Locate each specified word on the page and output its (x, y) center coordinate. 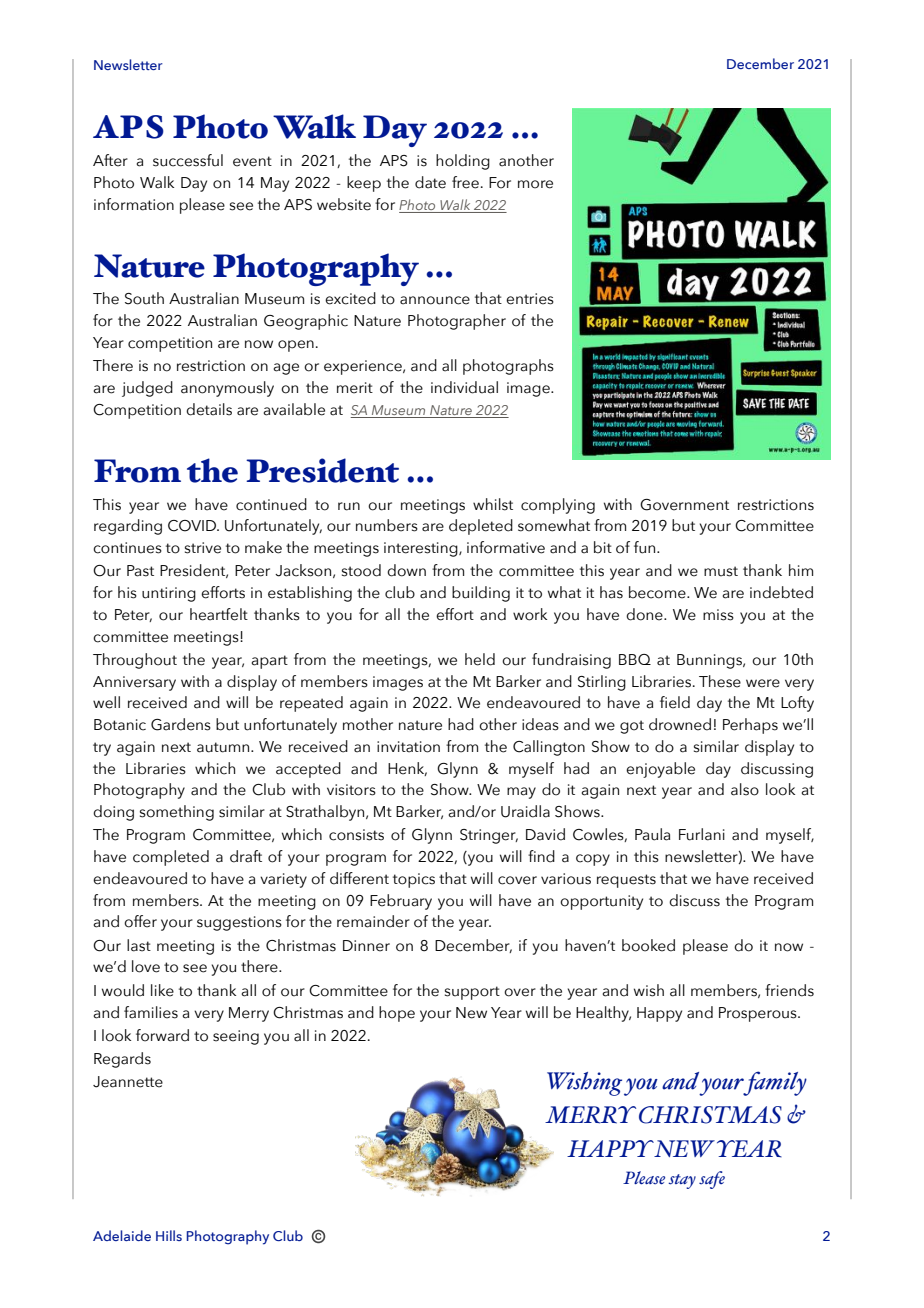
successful (188, 160)
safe (712, 1180)
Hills (169, 1235)
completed (171, 858)
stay (682, 1181)
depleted (481, 527)
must (721, 571)
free (465, 182)
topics (414, 880)
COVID (193, 526)
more (535, 184)
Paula (652, 834)
